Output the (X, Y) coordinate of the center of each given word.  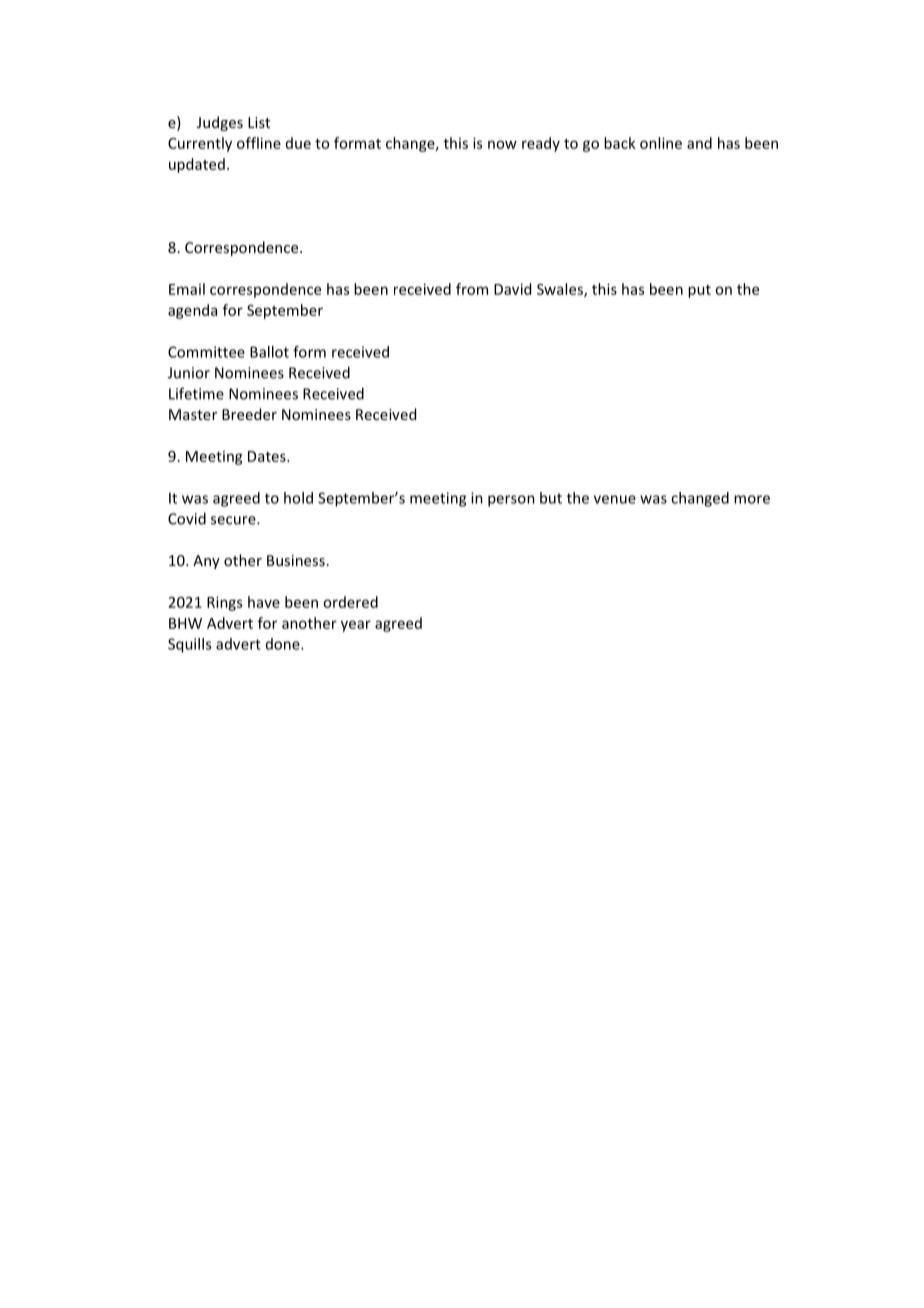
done (284, 644)
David (512, 289)
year (356, 626)
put (699, 291)
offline (259, 143)
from (472, 289)
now (502, 144)
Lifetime (196, 393)
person (511, 501)
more (752, 499)
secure (234, 520)
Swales (561, 290)
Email (187, 289)
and (699, 143)
